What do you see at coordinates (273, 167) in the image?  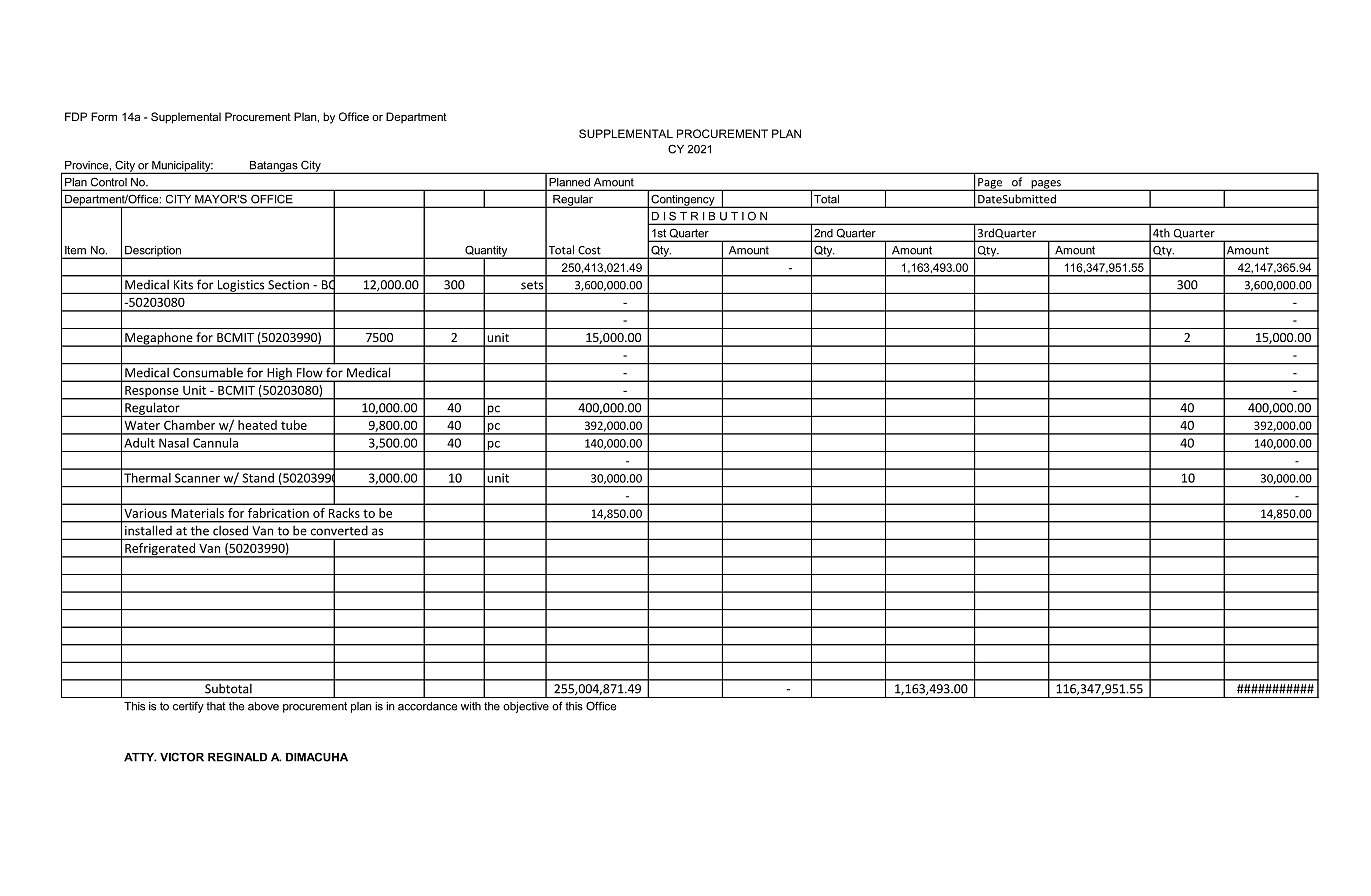 I see `Batangas` at bounding box center [273, 167].
